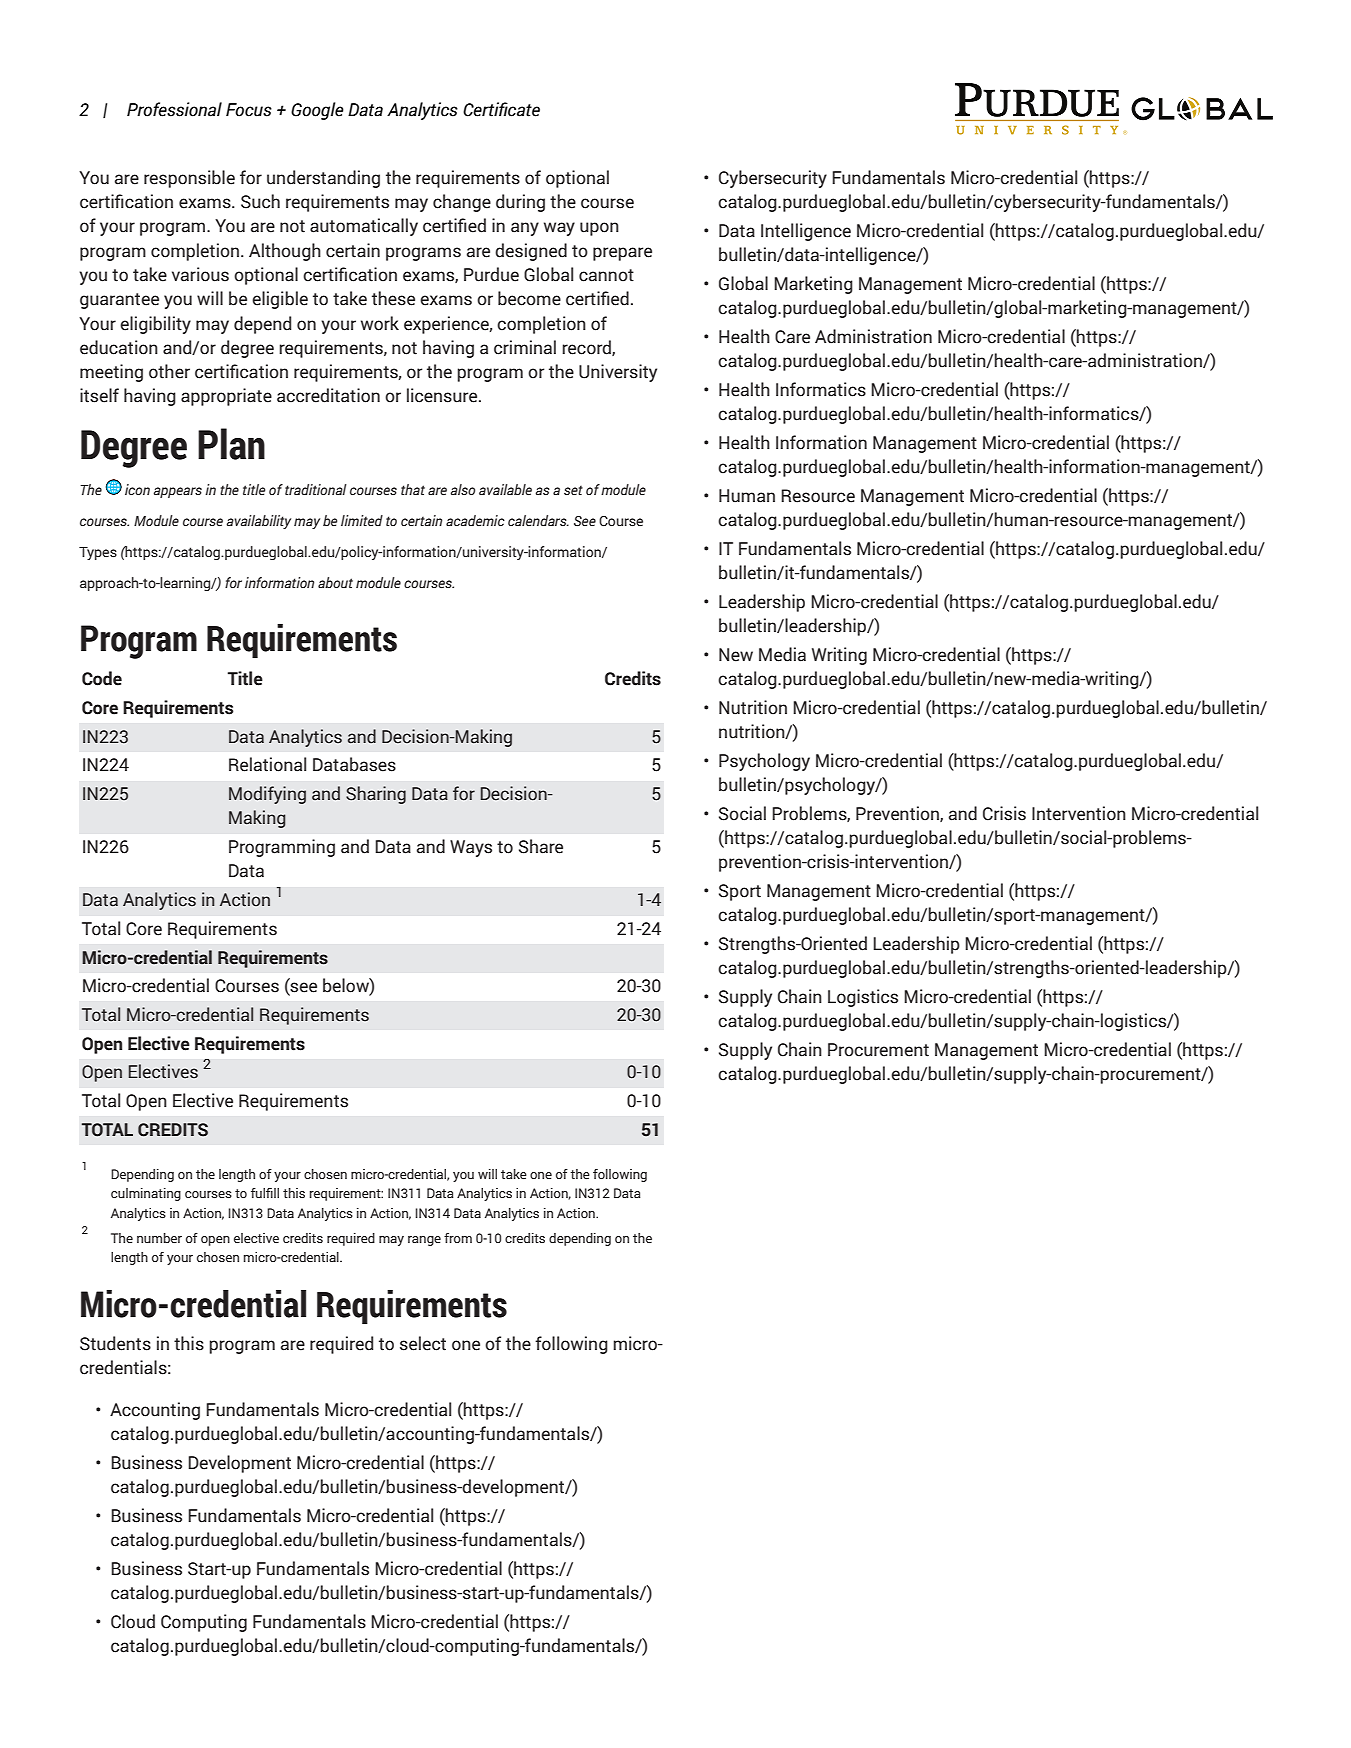 This screenshot has height=1748, width=1351. What do you see at coordinates (174, 109) in the screenshot?
I see `Professional` at bounding box center [174, 109].
